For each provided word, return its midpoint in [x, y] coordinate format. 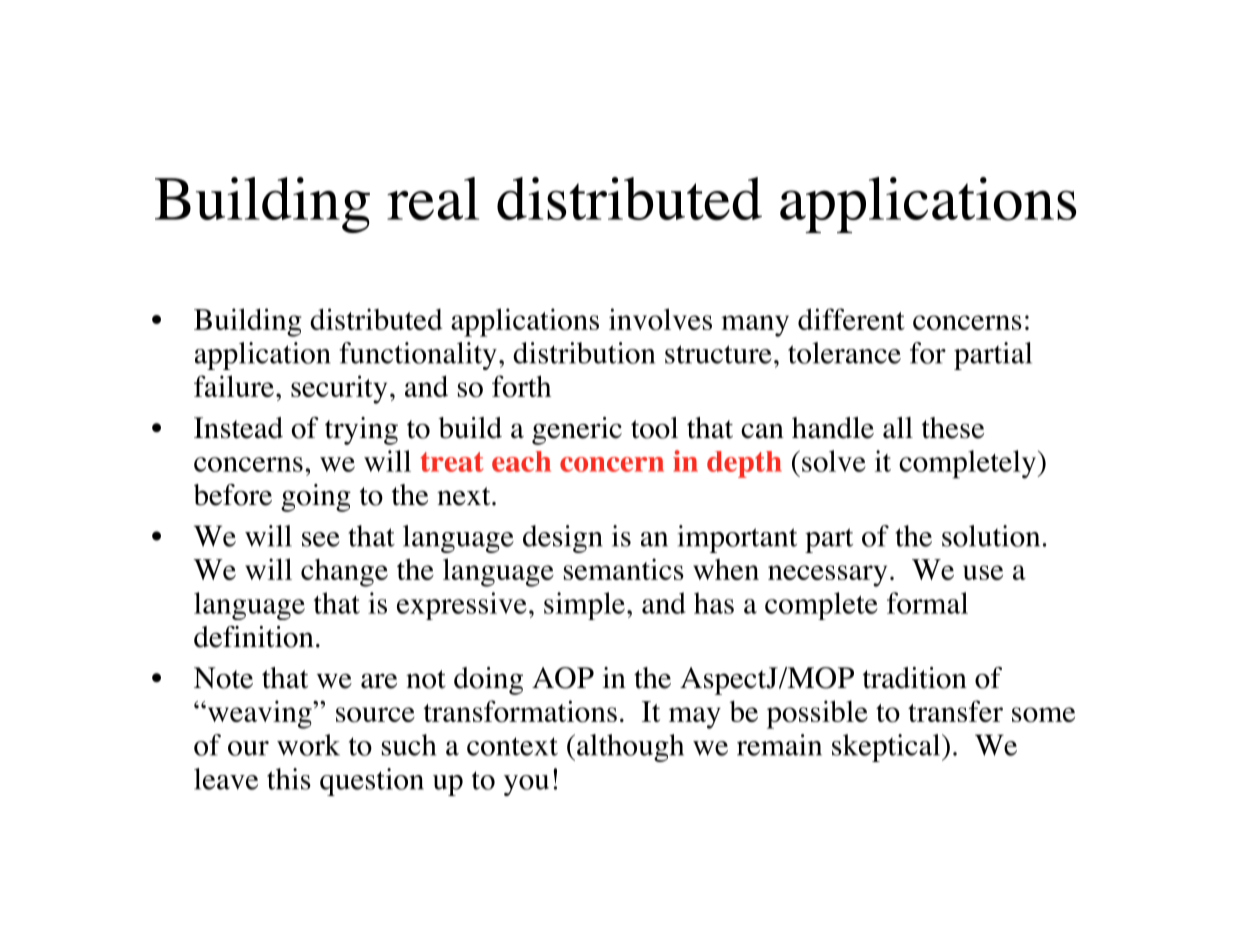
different [851, 319]
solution [991, 536]
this [289, 779]
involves [660, 319]
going [316, 498]
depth [744, 464]
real [433, 199]
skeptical [887, 748]
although [630, 748]
